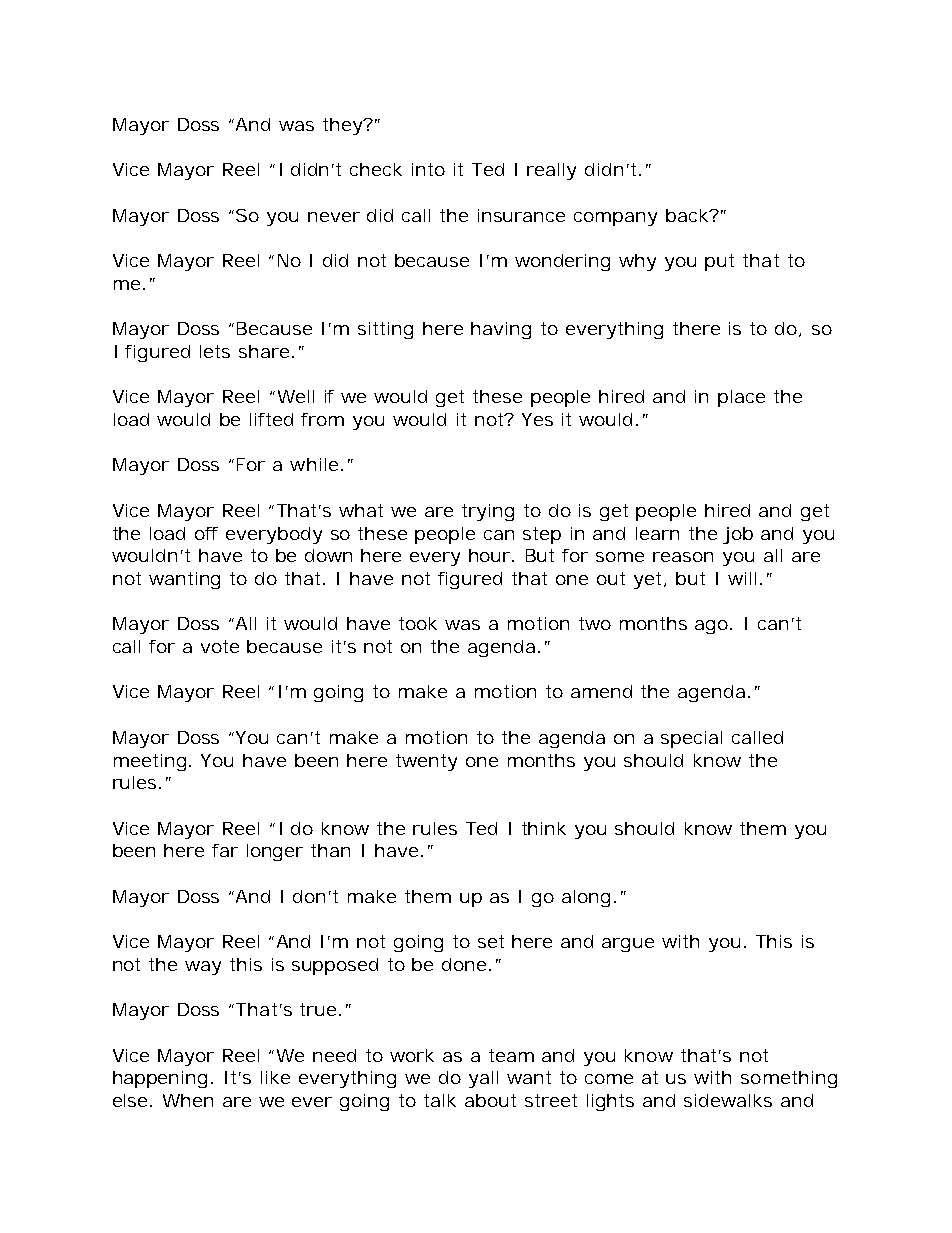 The image size is (952, 1233). What do you see at coordinates (688, 215) in the screenshot?
I see `back` at bounding box center [688, 215].
